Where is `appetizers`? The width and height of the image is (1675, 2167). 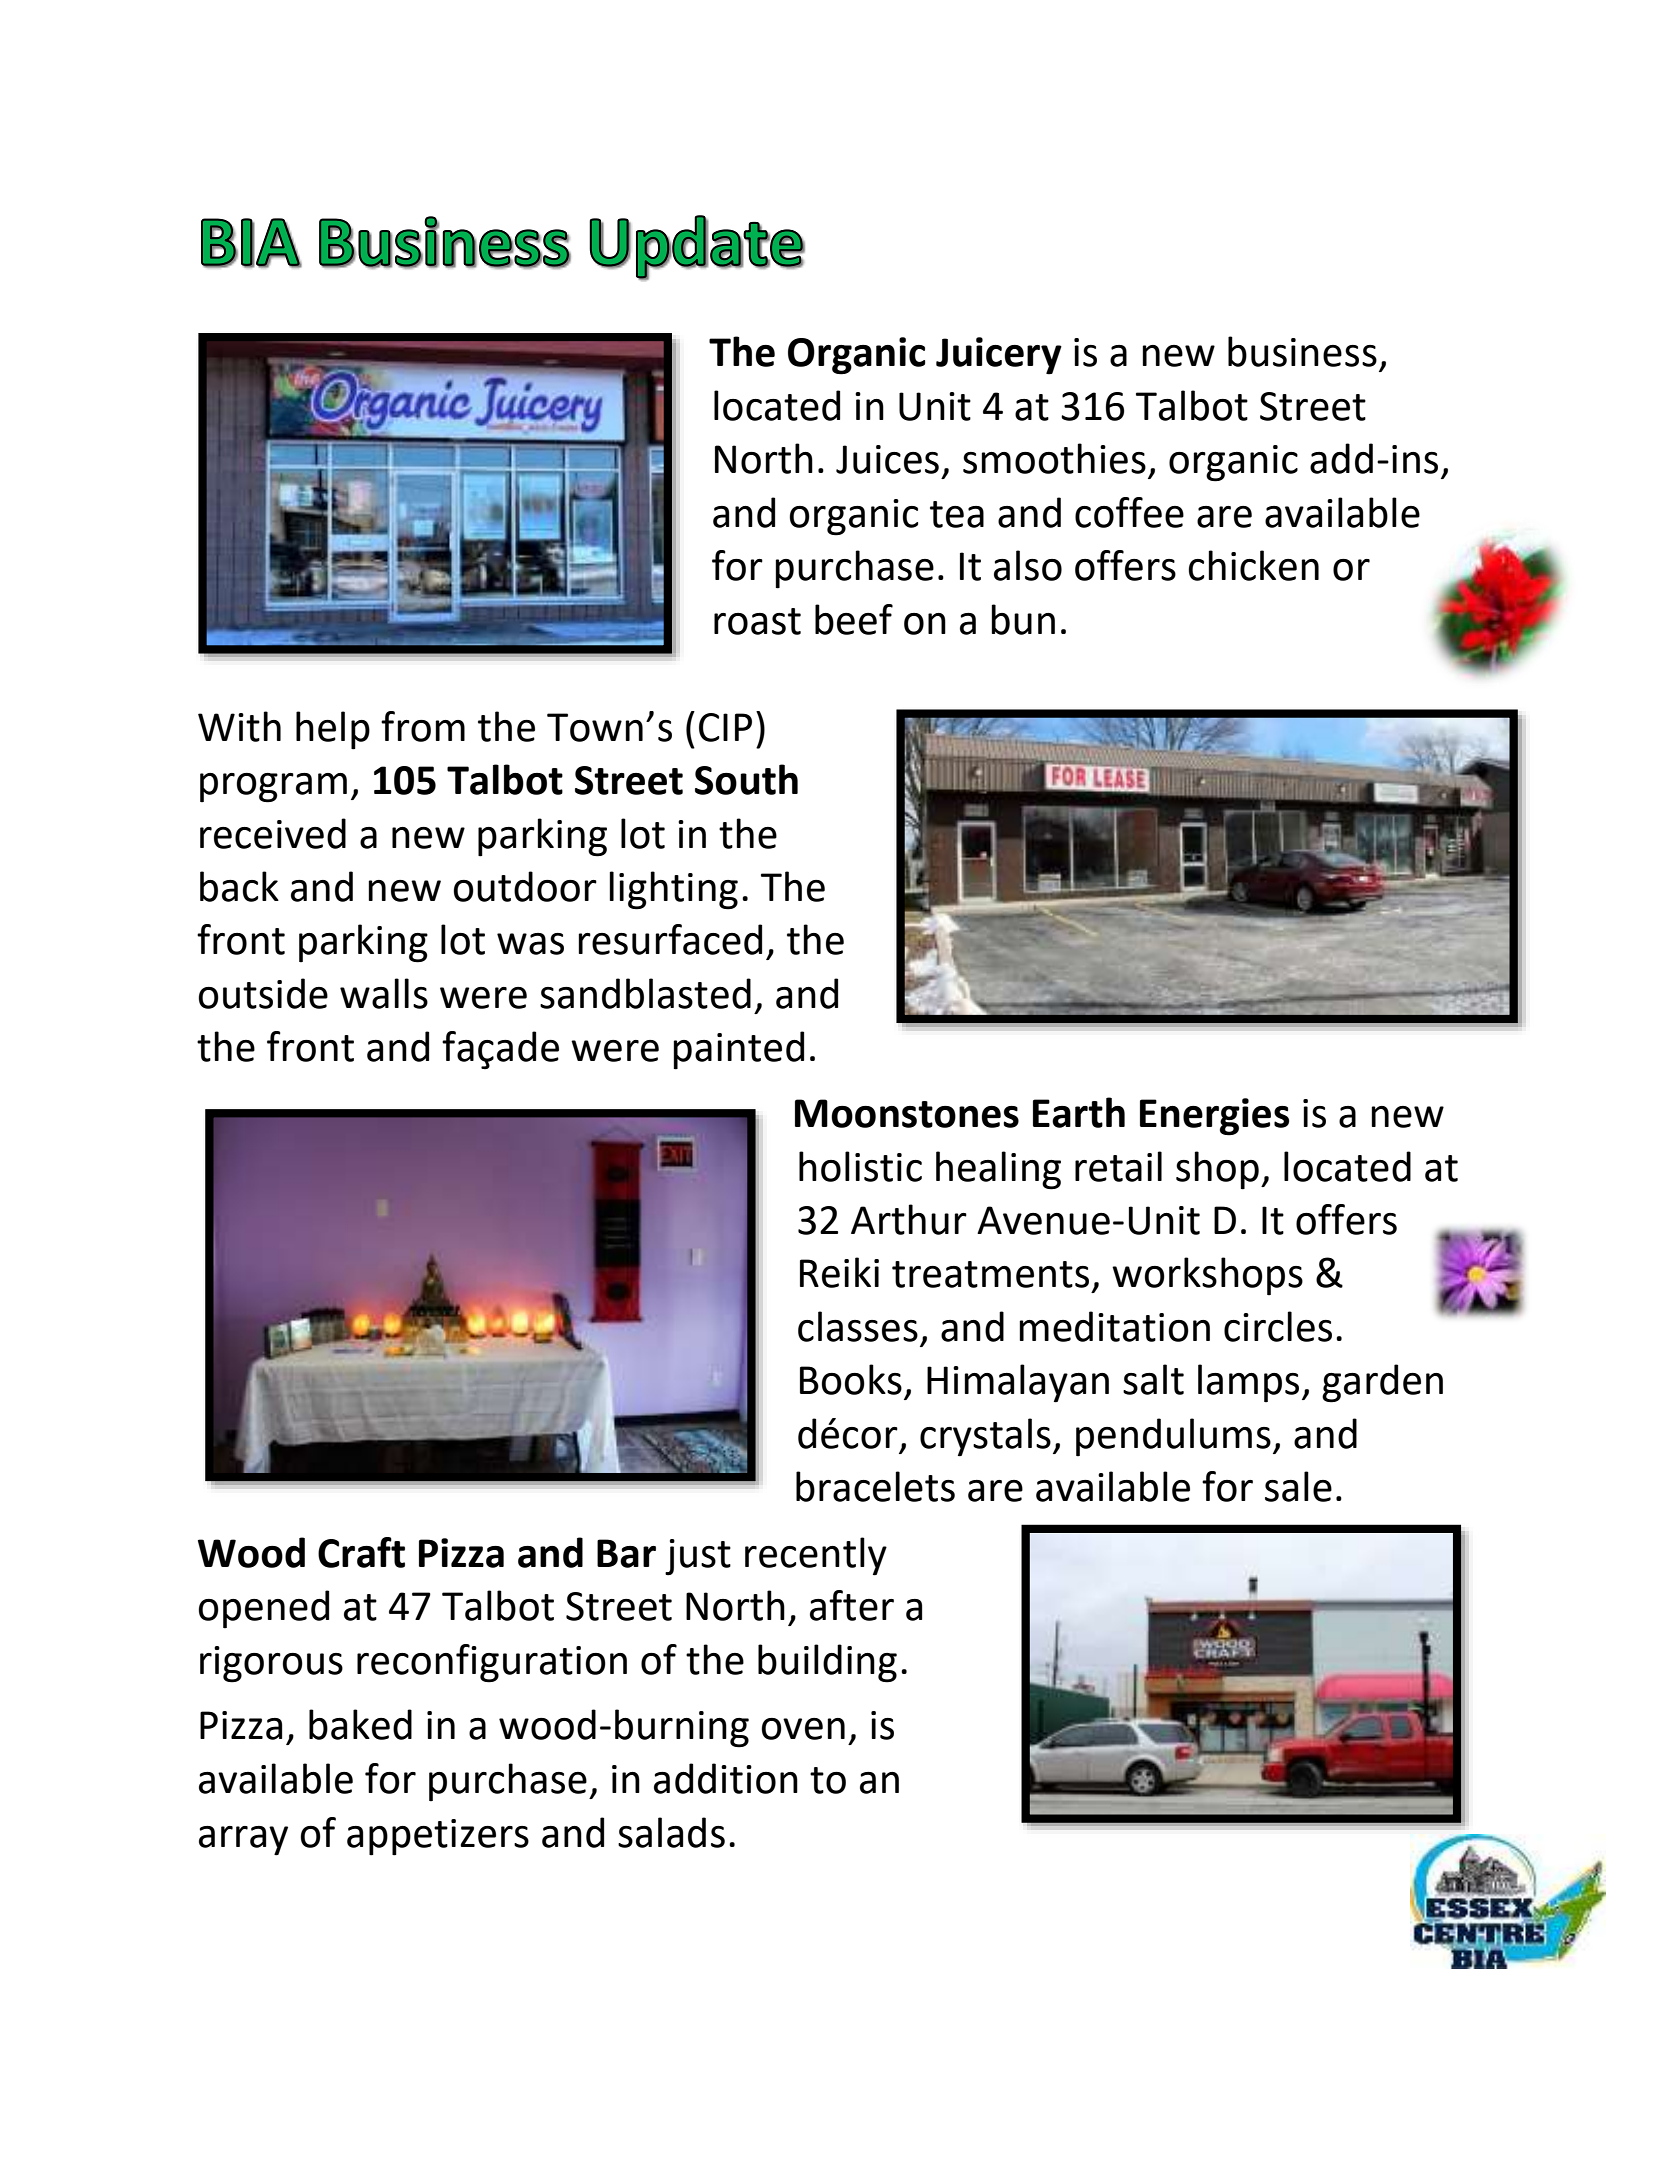 appetizers is located at coordinates (438, 1837).
